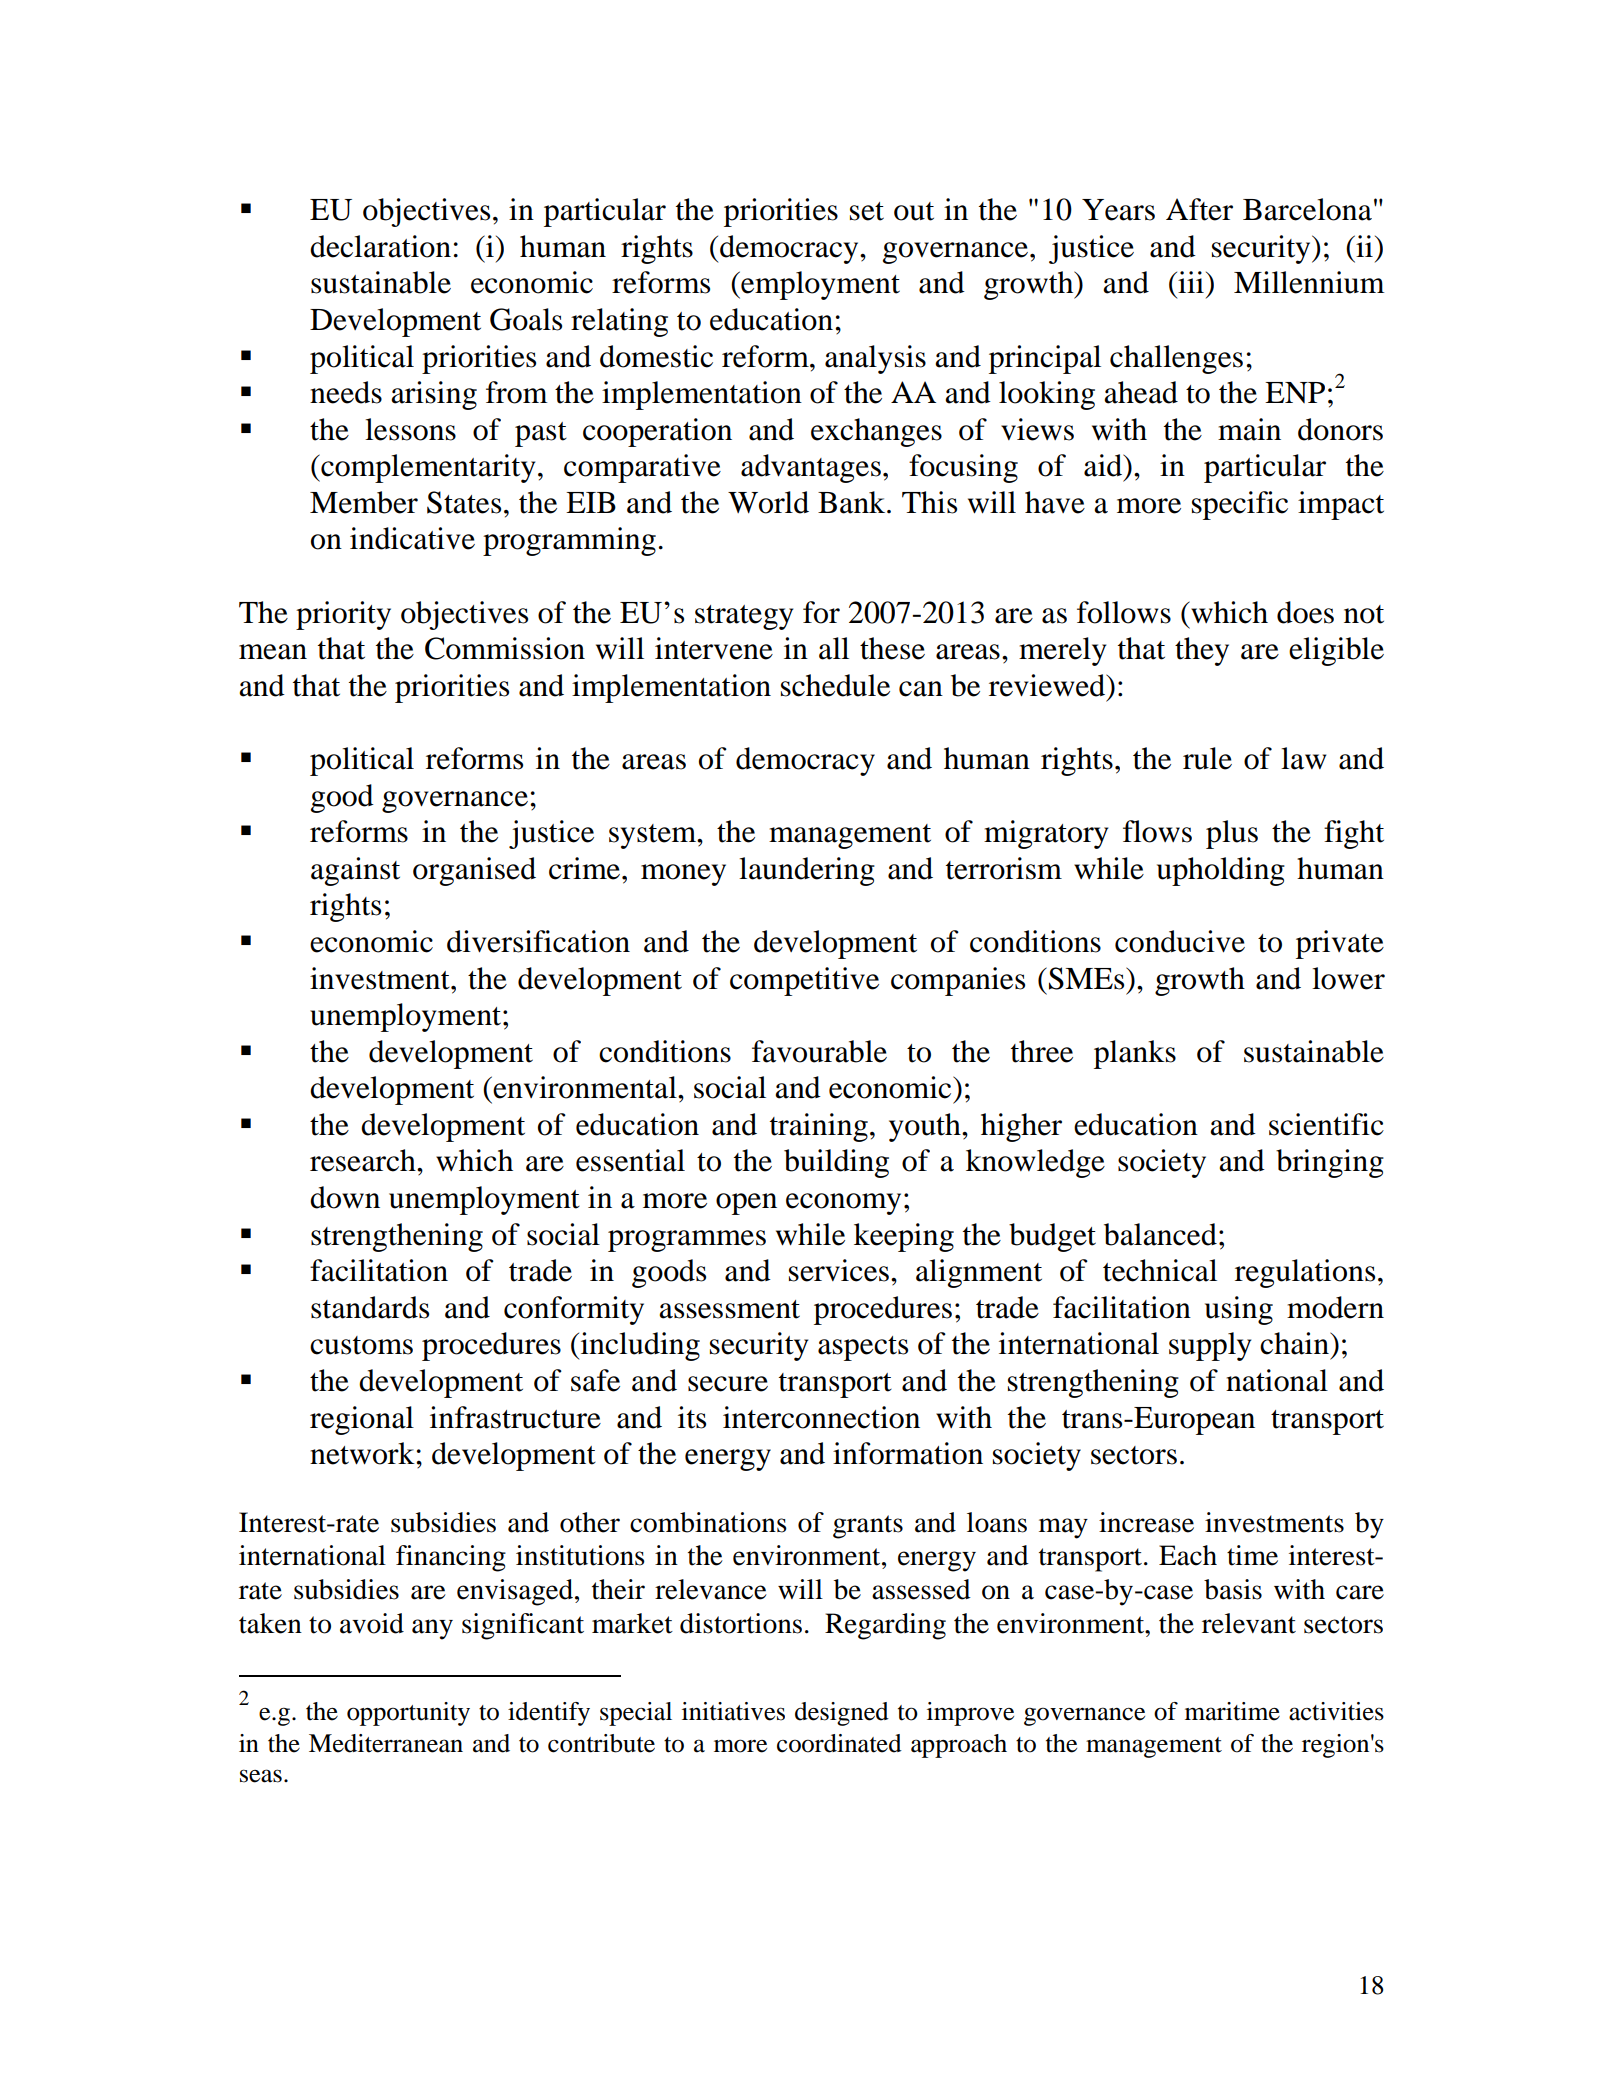 This document has height=2100, width=1623. What do you see at coordinates (1180, 941) in the document?
I see `conducive` at bounding box center [1180, 941].
